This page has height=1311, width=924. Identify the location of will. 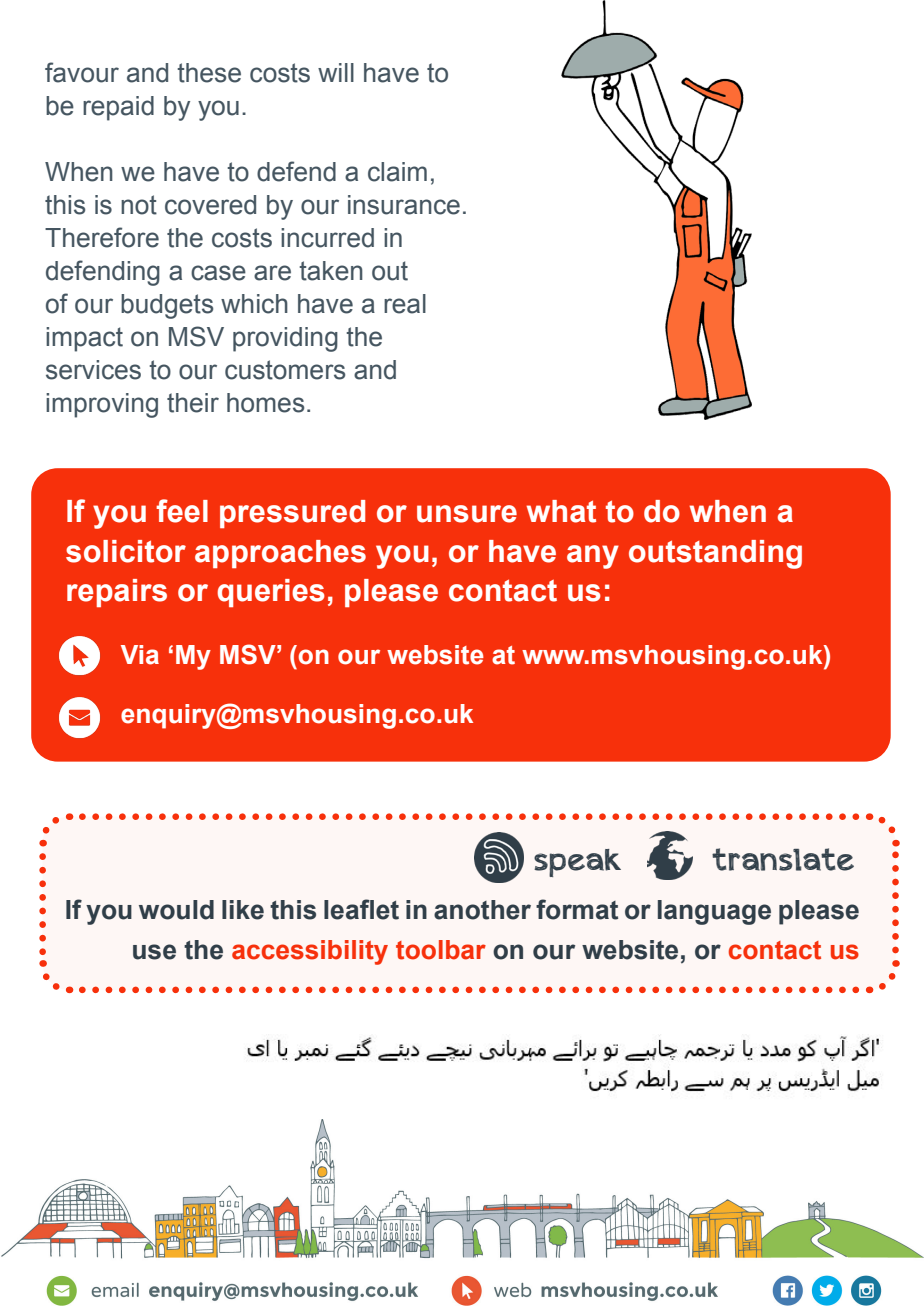
(336, 72).
